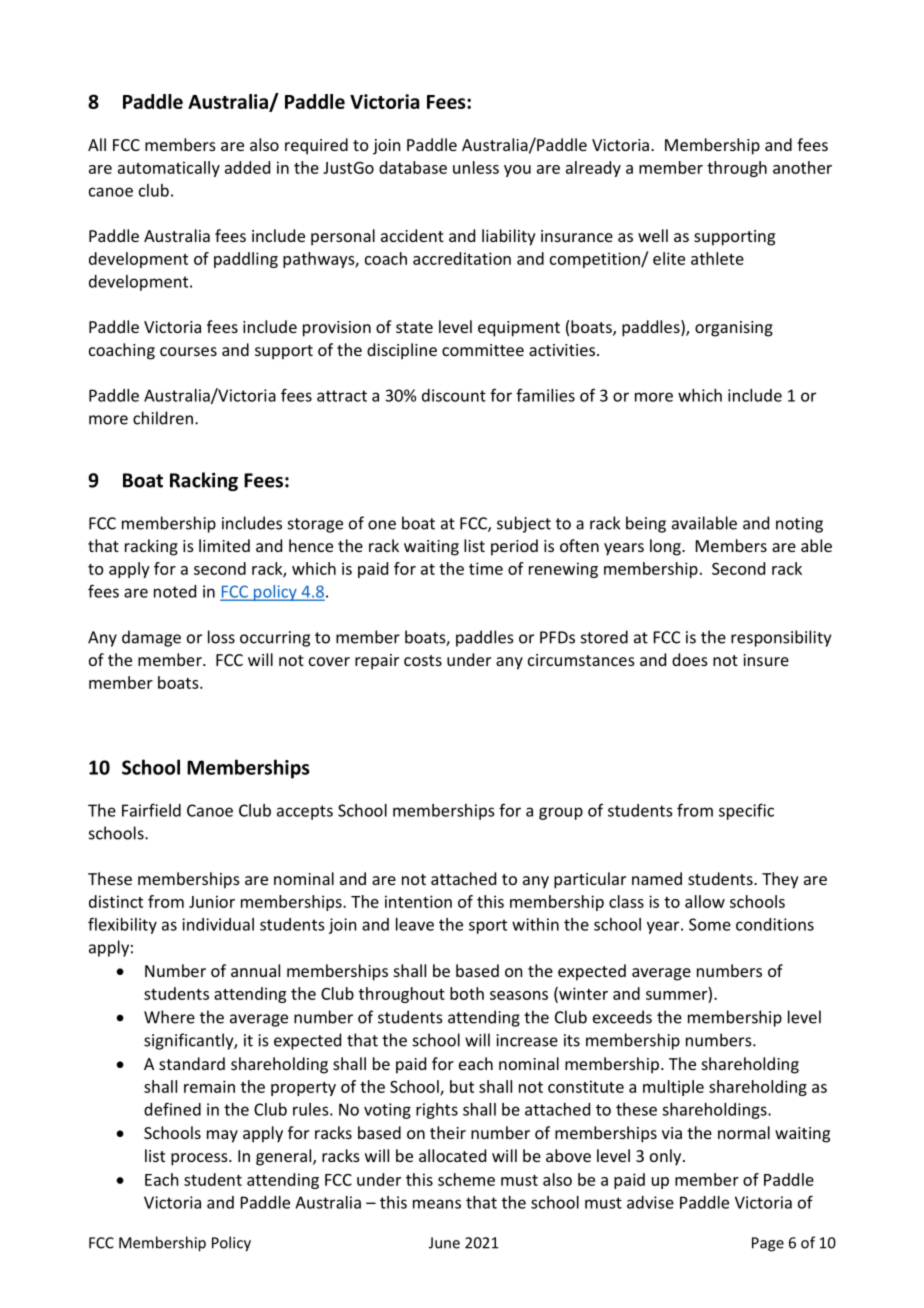 The width and height of the screenshot is (924, 1308). Describe the element at coordinates (169, 169) in the screenshot. I see `automatically` at that location.
